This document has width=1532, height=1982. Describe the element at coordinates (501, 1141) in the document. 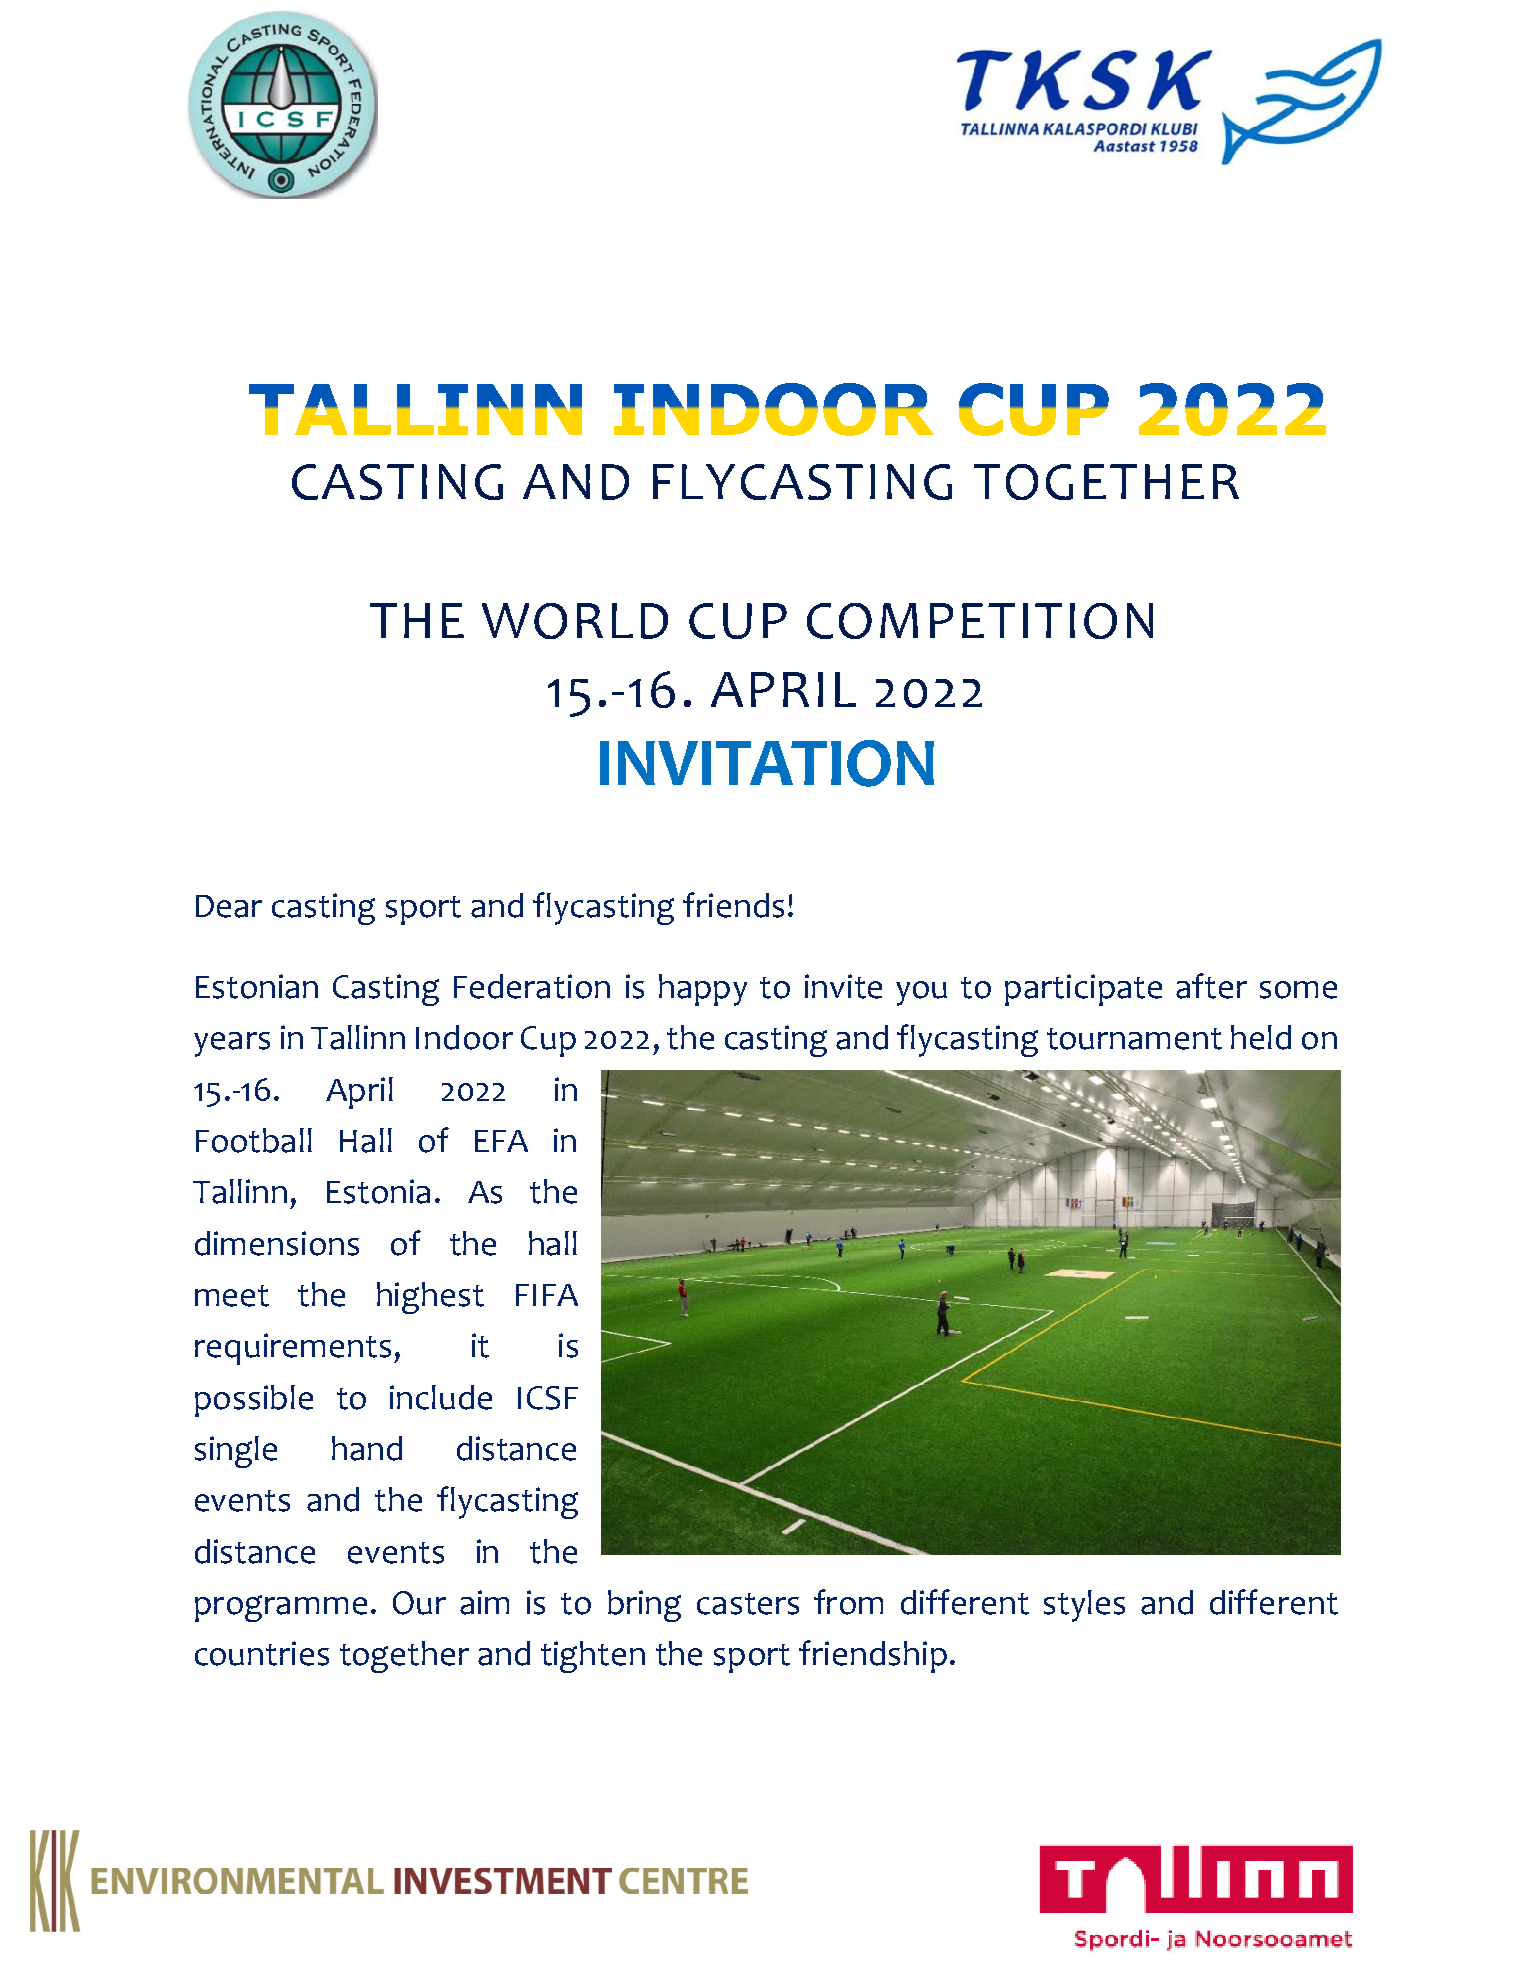

I see `EFA` at that location.
